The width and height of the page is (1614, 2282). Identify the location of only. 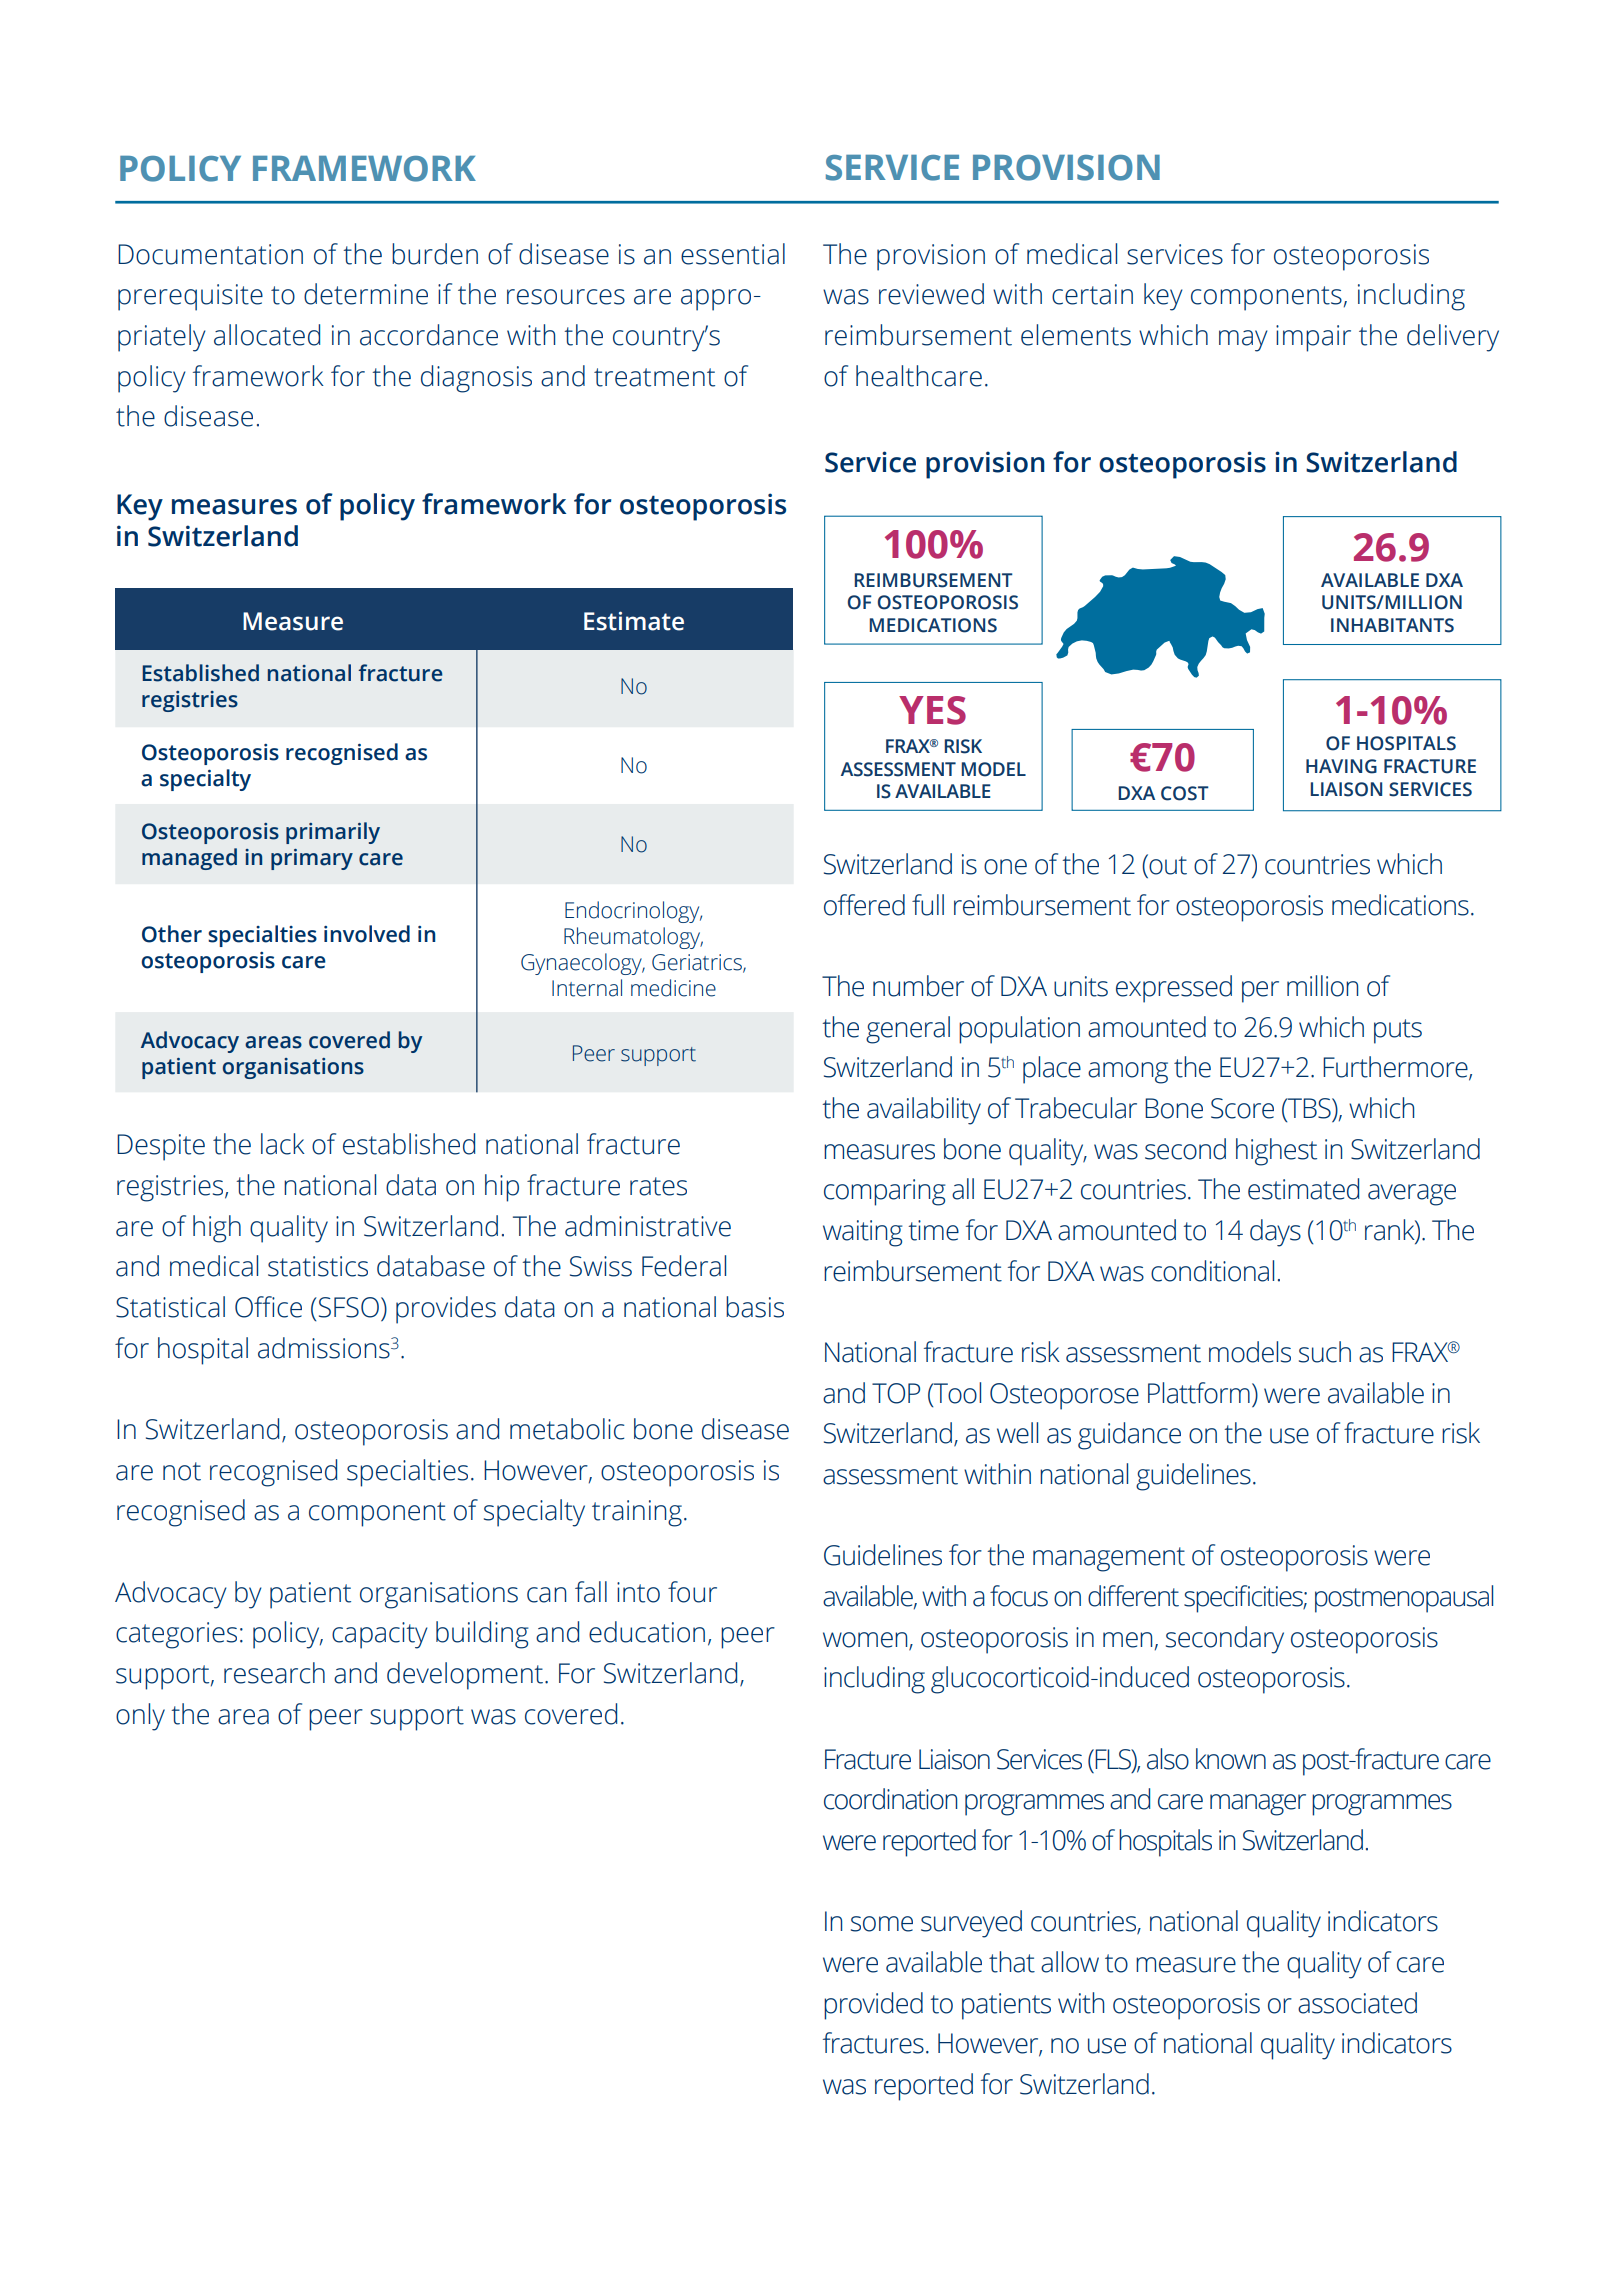
(140, 1717).
